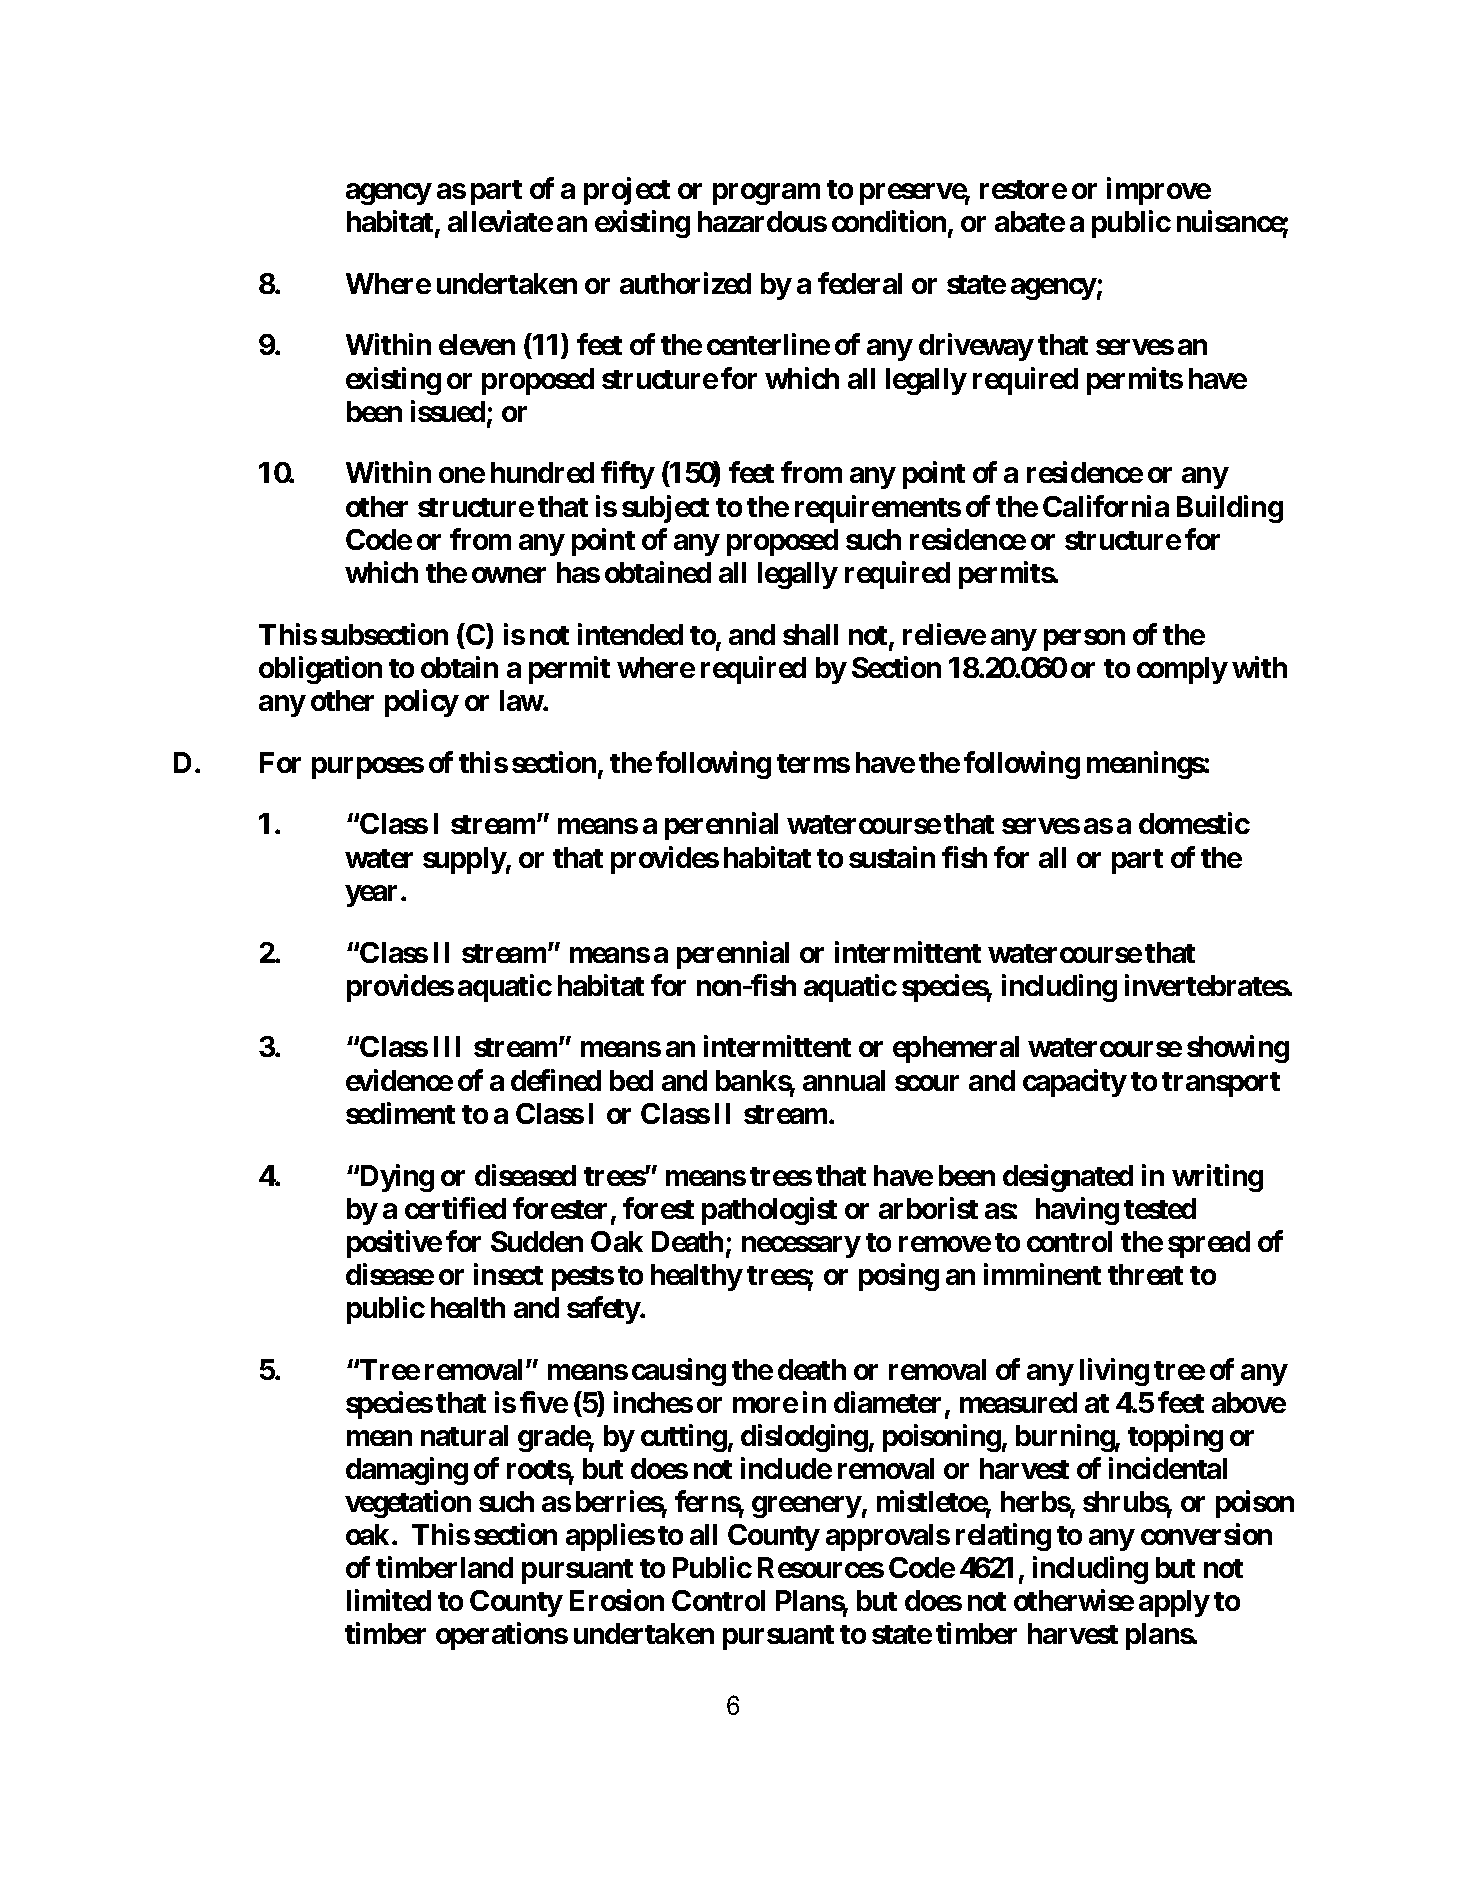 The height and width of the page is (1899, 1467). I want to click on sediment, so click(400, 1113).
